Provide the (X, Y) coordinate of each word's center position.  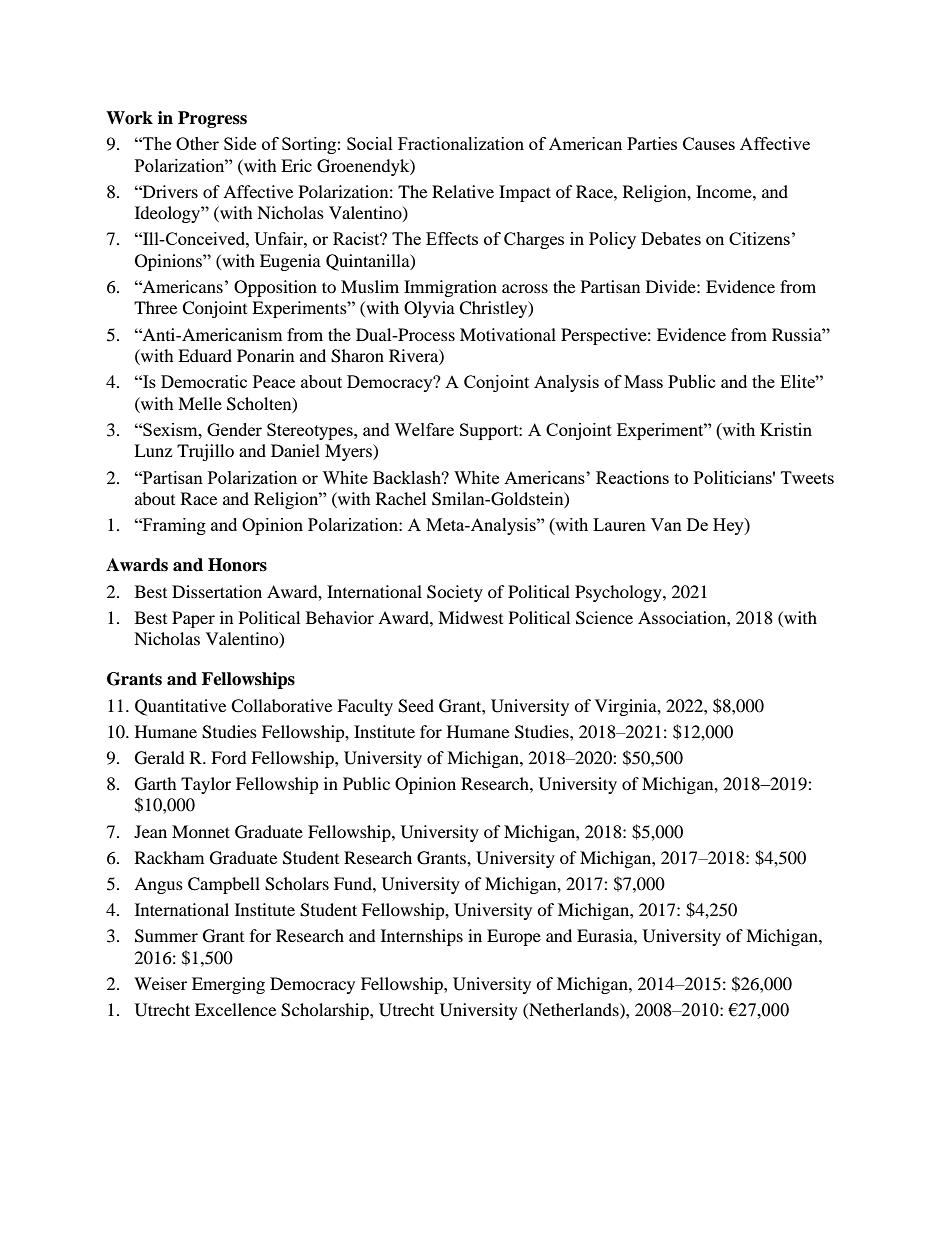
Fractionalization (461, 143)
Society (455, 593)
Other (197, 143)
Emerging (228, 985)
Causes (709, 143)
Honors (237, 565)
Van (666, 524)
